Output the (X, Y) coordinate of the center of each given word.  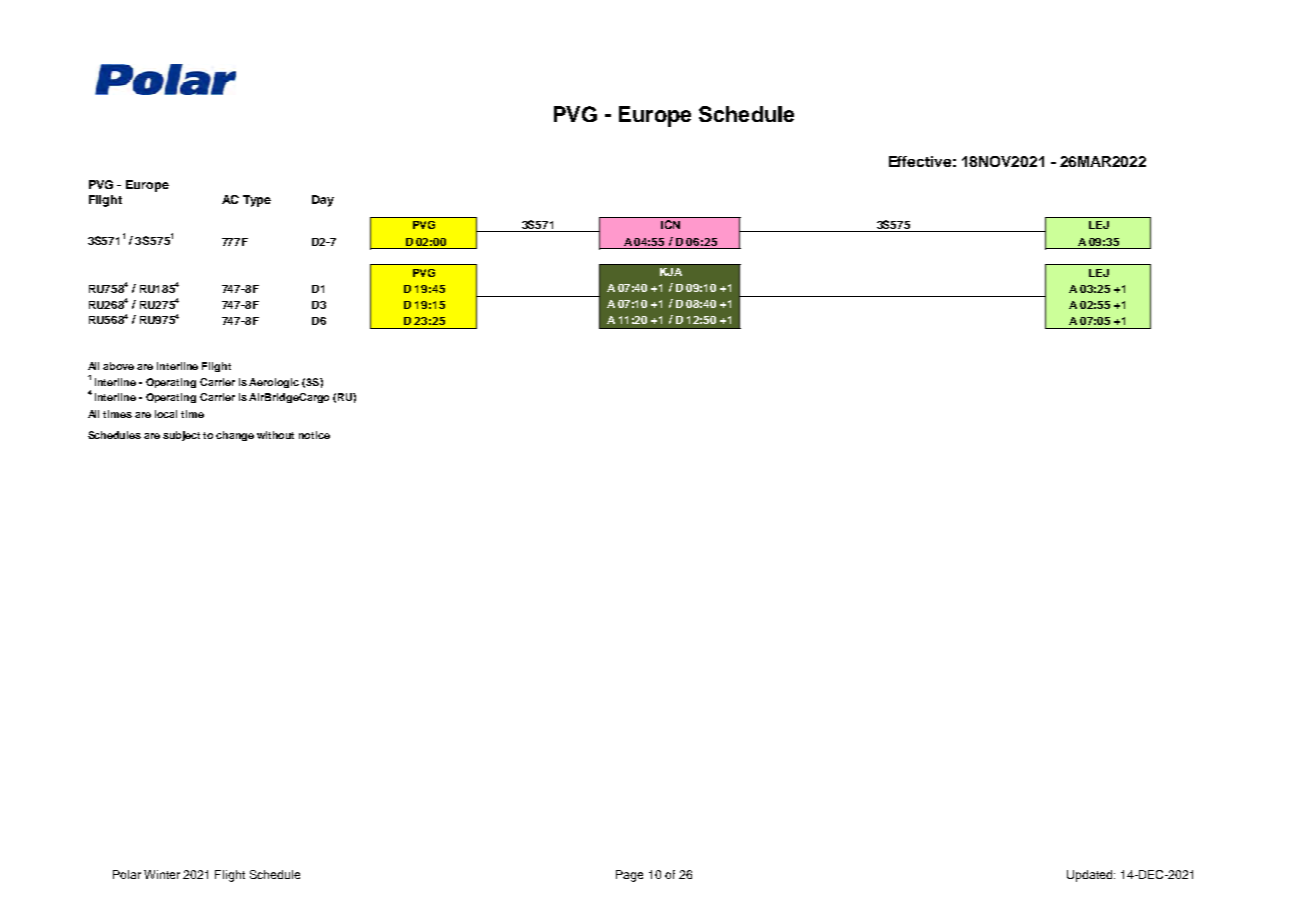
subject (181, 436)
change (235, 436)
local (166, 414)
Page (629, 876)
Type (257, 201)
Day (323, 201)
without (275, 435)
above (118, 366)
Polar (127, 874)
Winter (162, 874)
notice (314, 435)
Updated (1091, 876)
